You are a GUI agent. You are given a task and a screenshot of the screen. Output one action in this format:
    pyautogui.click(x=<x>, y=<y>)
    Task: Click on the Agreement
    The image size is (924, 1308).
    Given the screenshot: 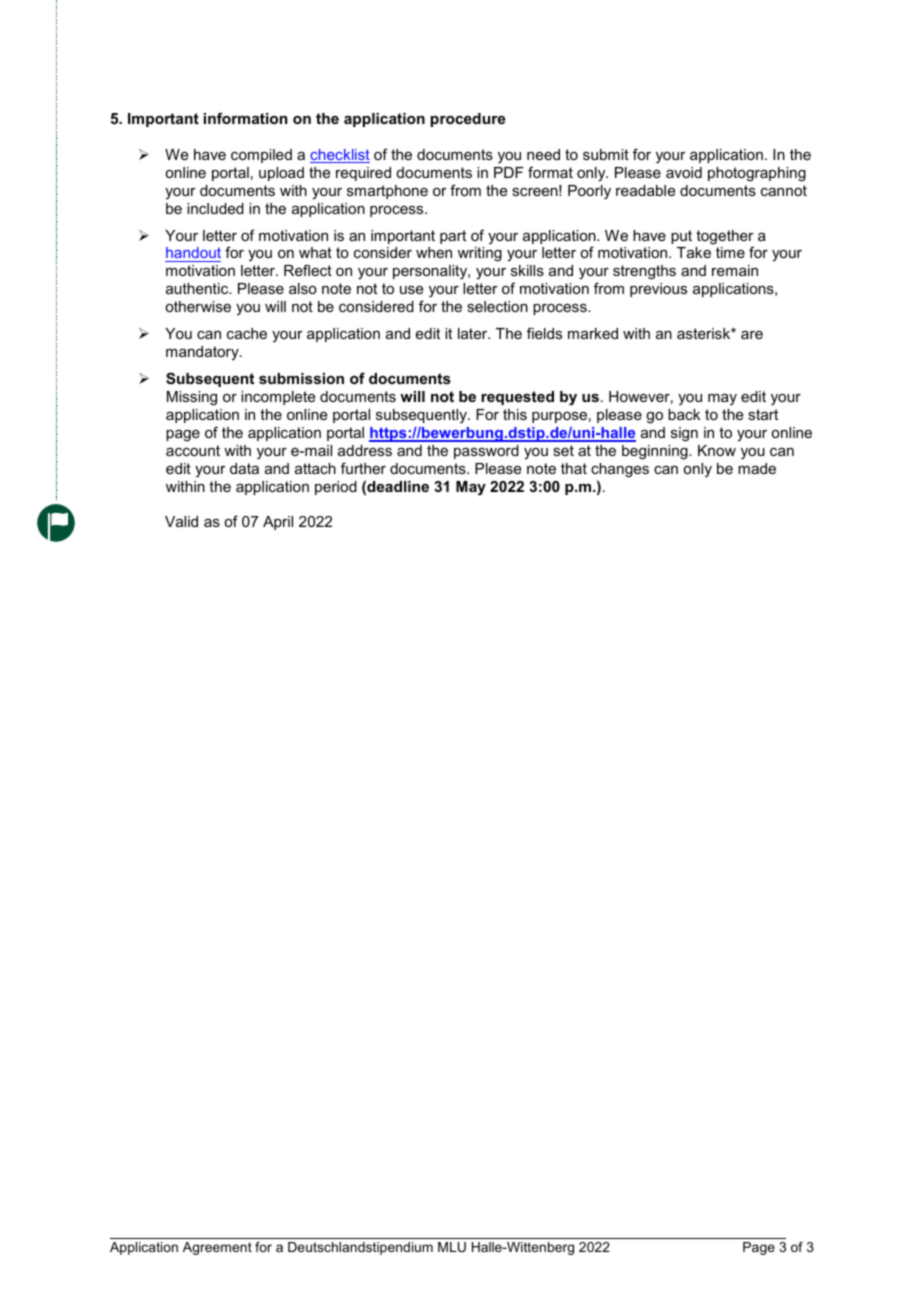 What is the action you would take?
    pyautogui.click(x=217, y=1248)
